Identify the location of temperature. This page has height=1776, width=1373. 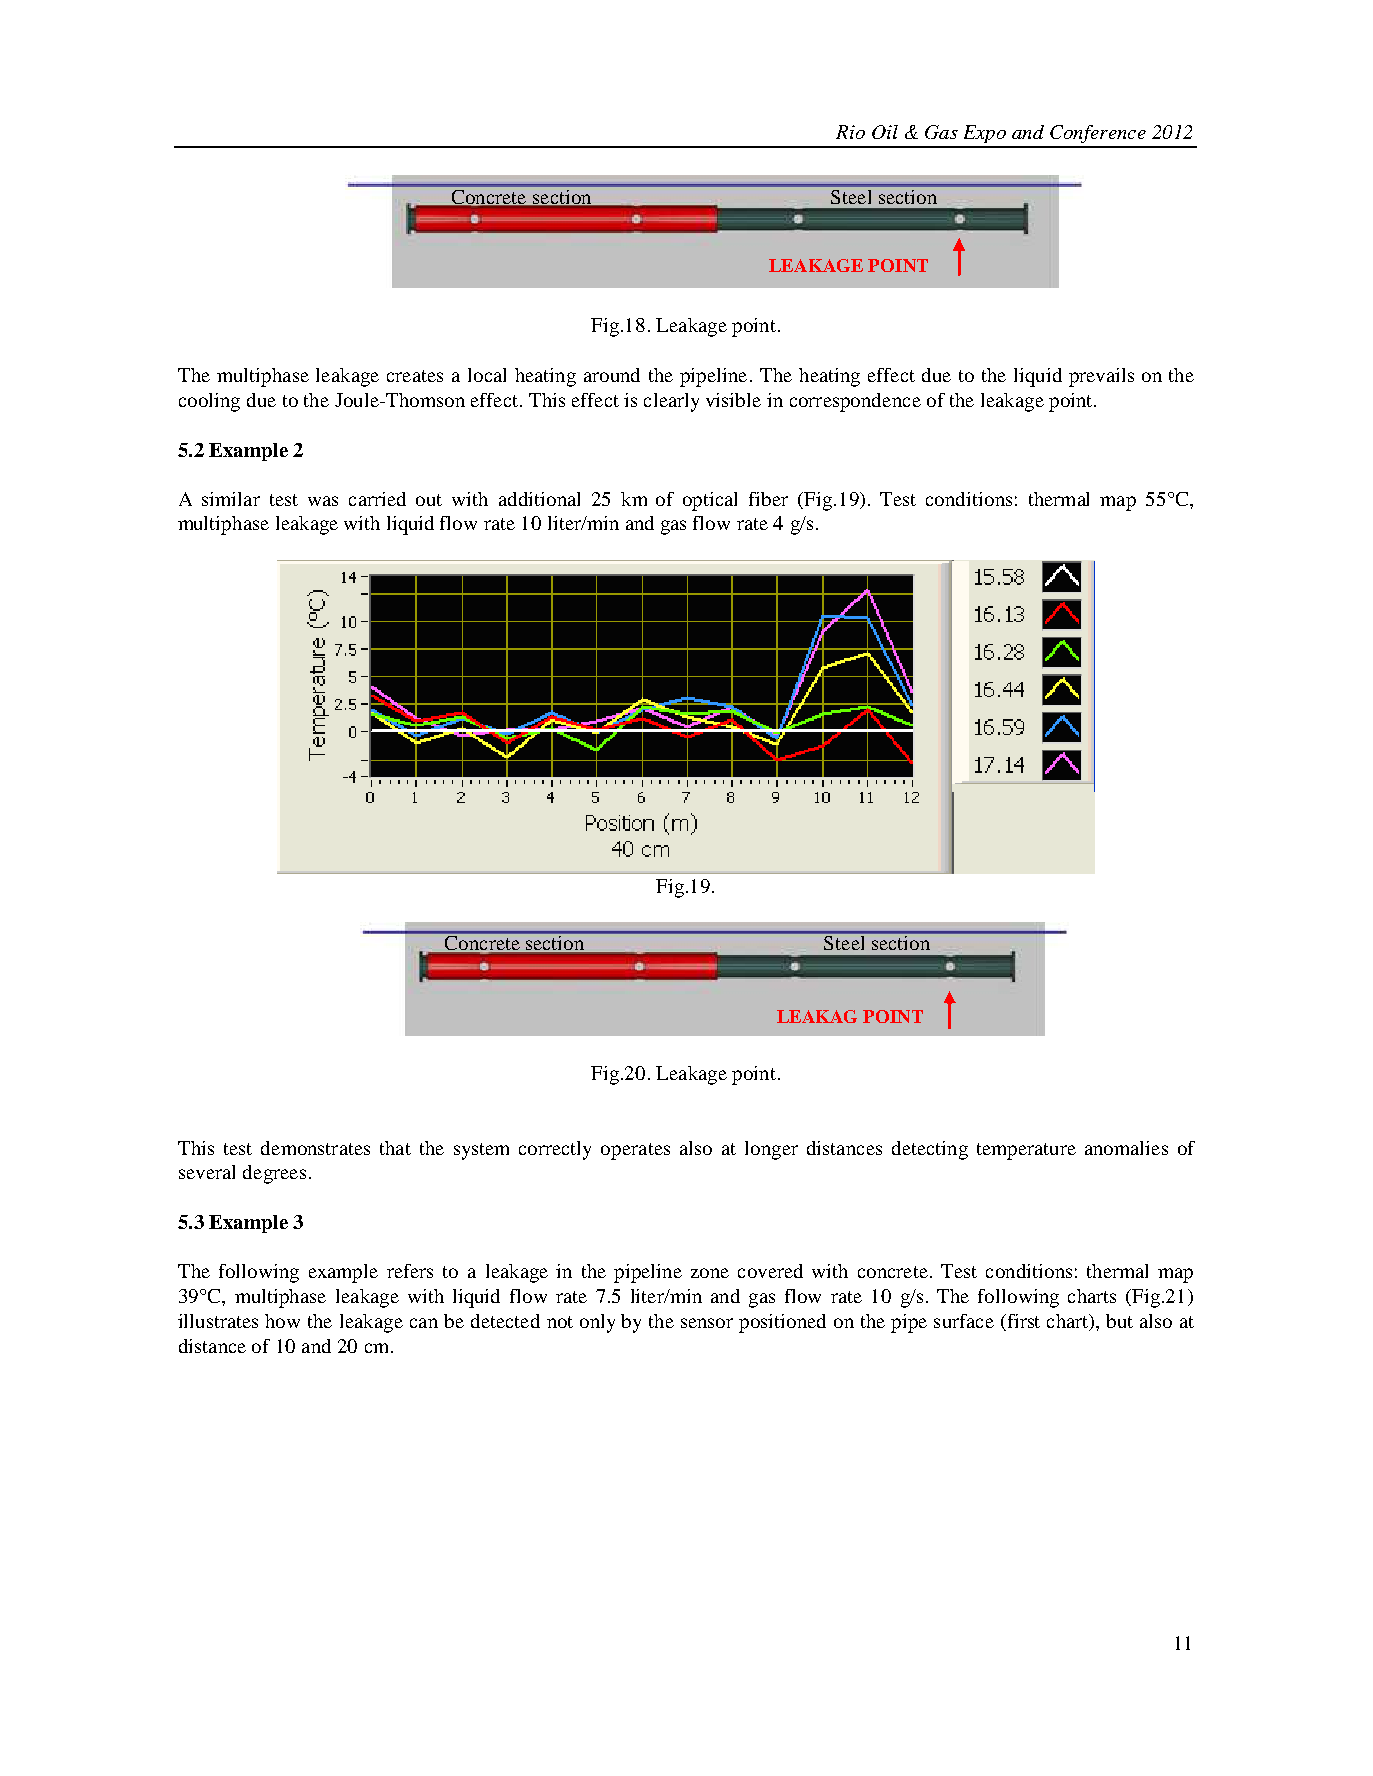
(1026, 1151).
